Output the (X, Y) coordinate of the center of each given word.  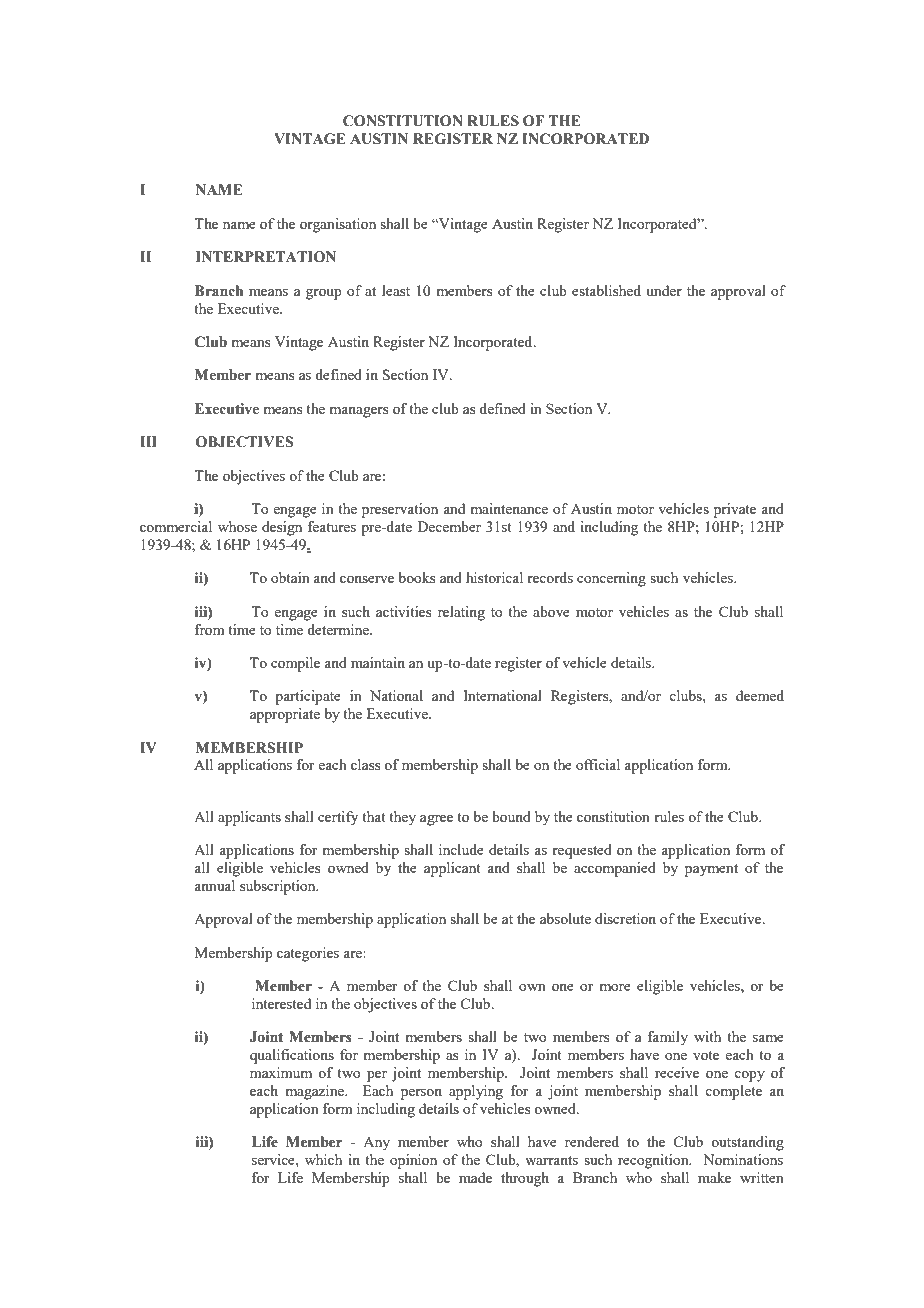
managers (358, 412)
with (707, 1036)
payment (711, 870)
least (396, 290)
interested (281, 1003)
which (323, 1159)
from (210, 629)
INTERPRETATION (266, 257)
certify (338, 818)
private (735, 510)
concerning (611, 579)
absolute (565, 918)
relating (461, 613)
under (664, 290)
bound (511, 816)
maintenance (509, 508)
